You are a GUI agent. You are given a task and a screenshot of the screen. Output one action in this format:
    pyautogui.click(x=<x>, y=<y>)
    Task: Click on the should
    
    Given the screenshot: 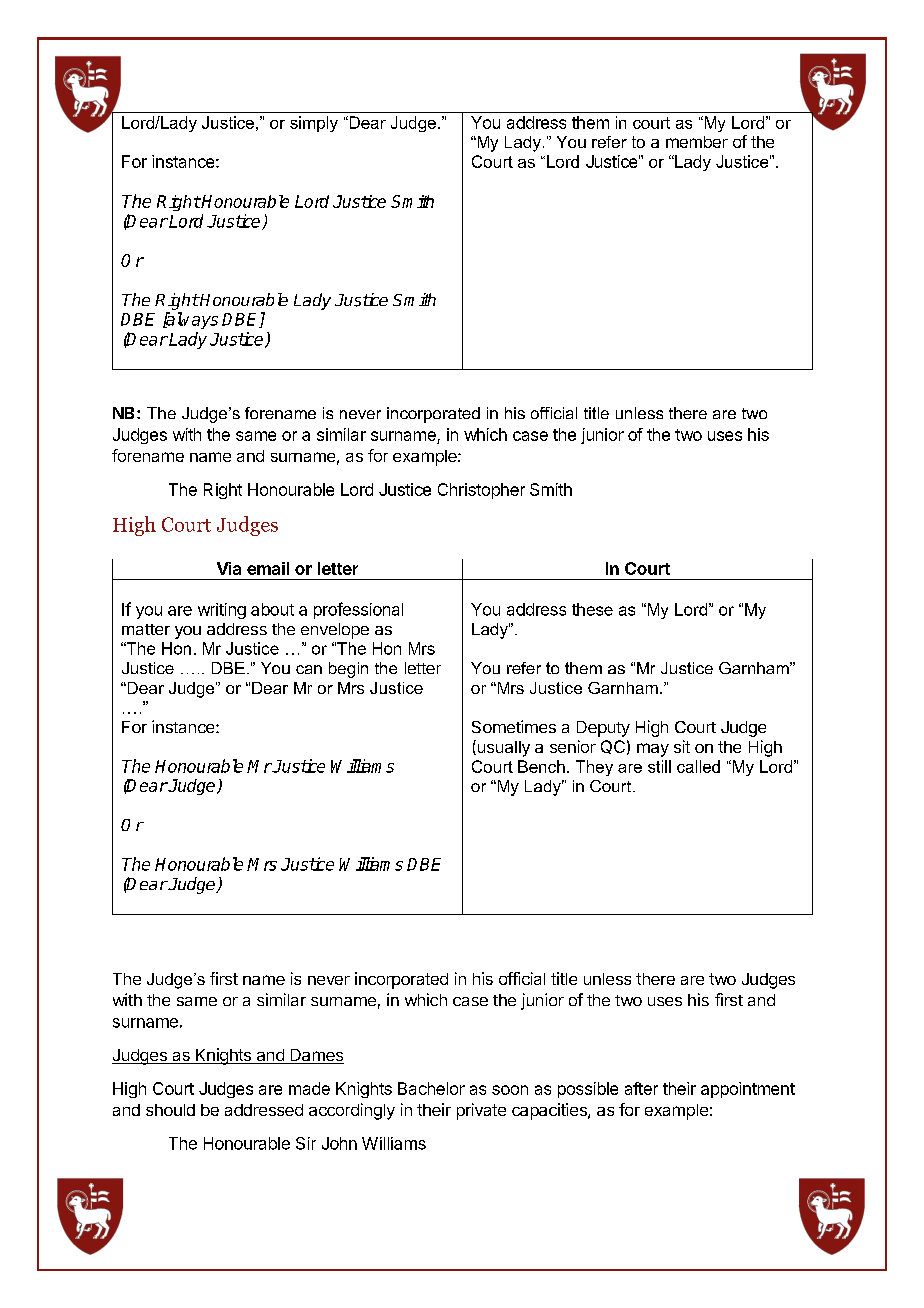 What is the action you would take?
    pyautogui.click(x=170, y=1110)
